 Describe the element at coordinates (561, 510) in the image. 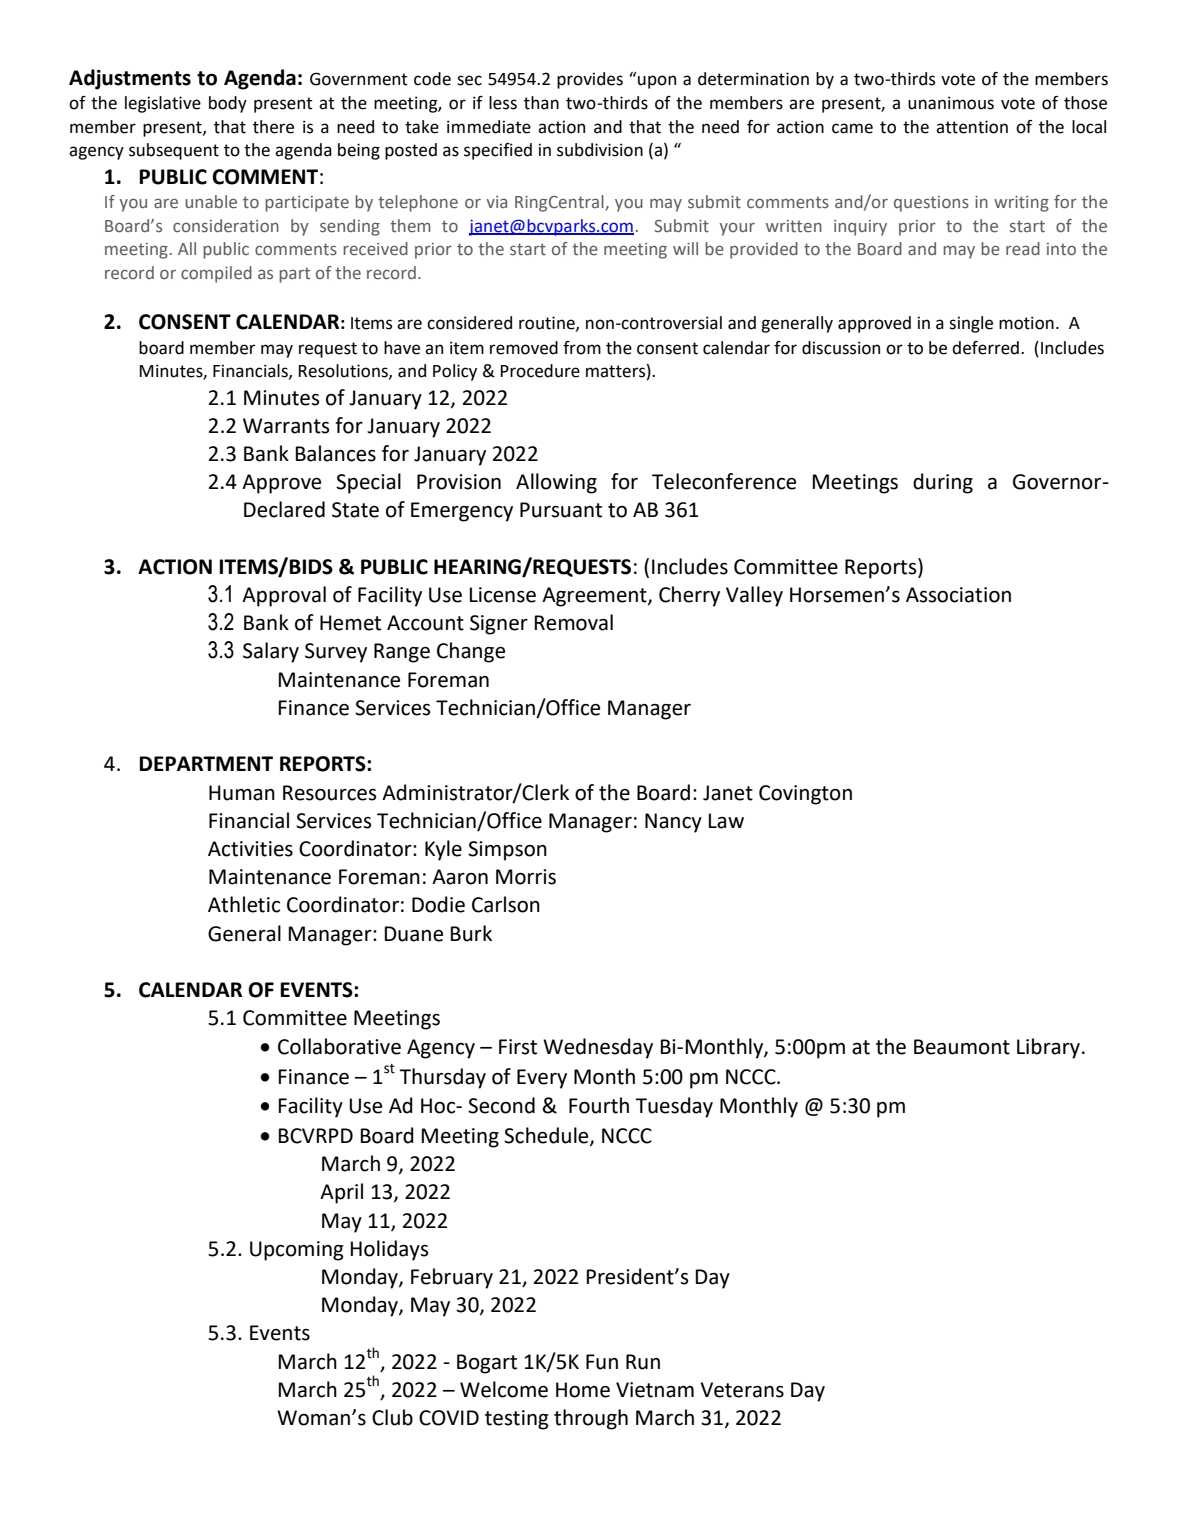

I see `Pursuant` at that location.
